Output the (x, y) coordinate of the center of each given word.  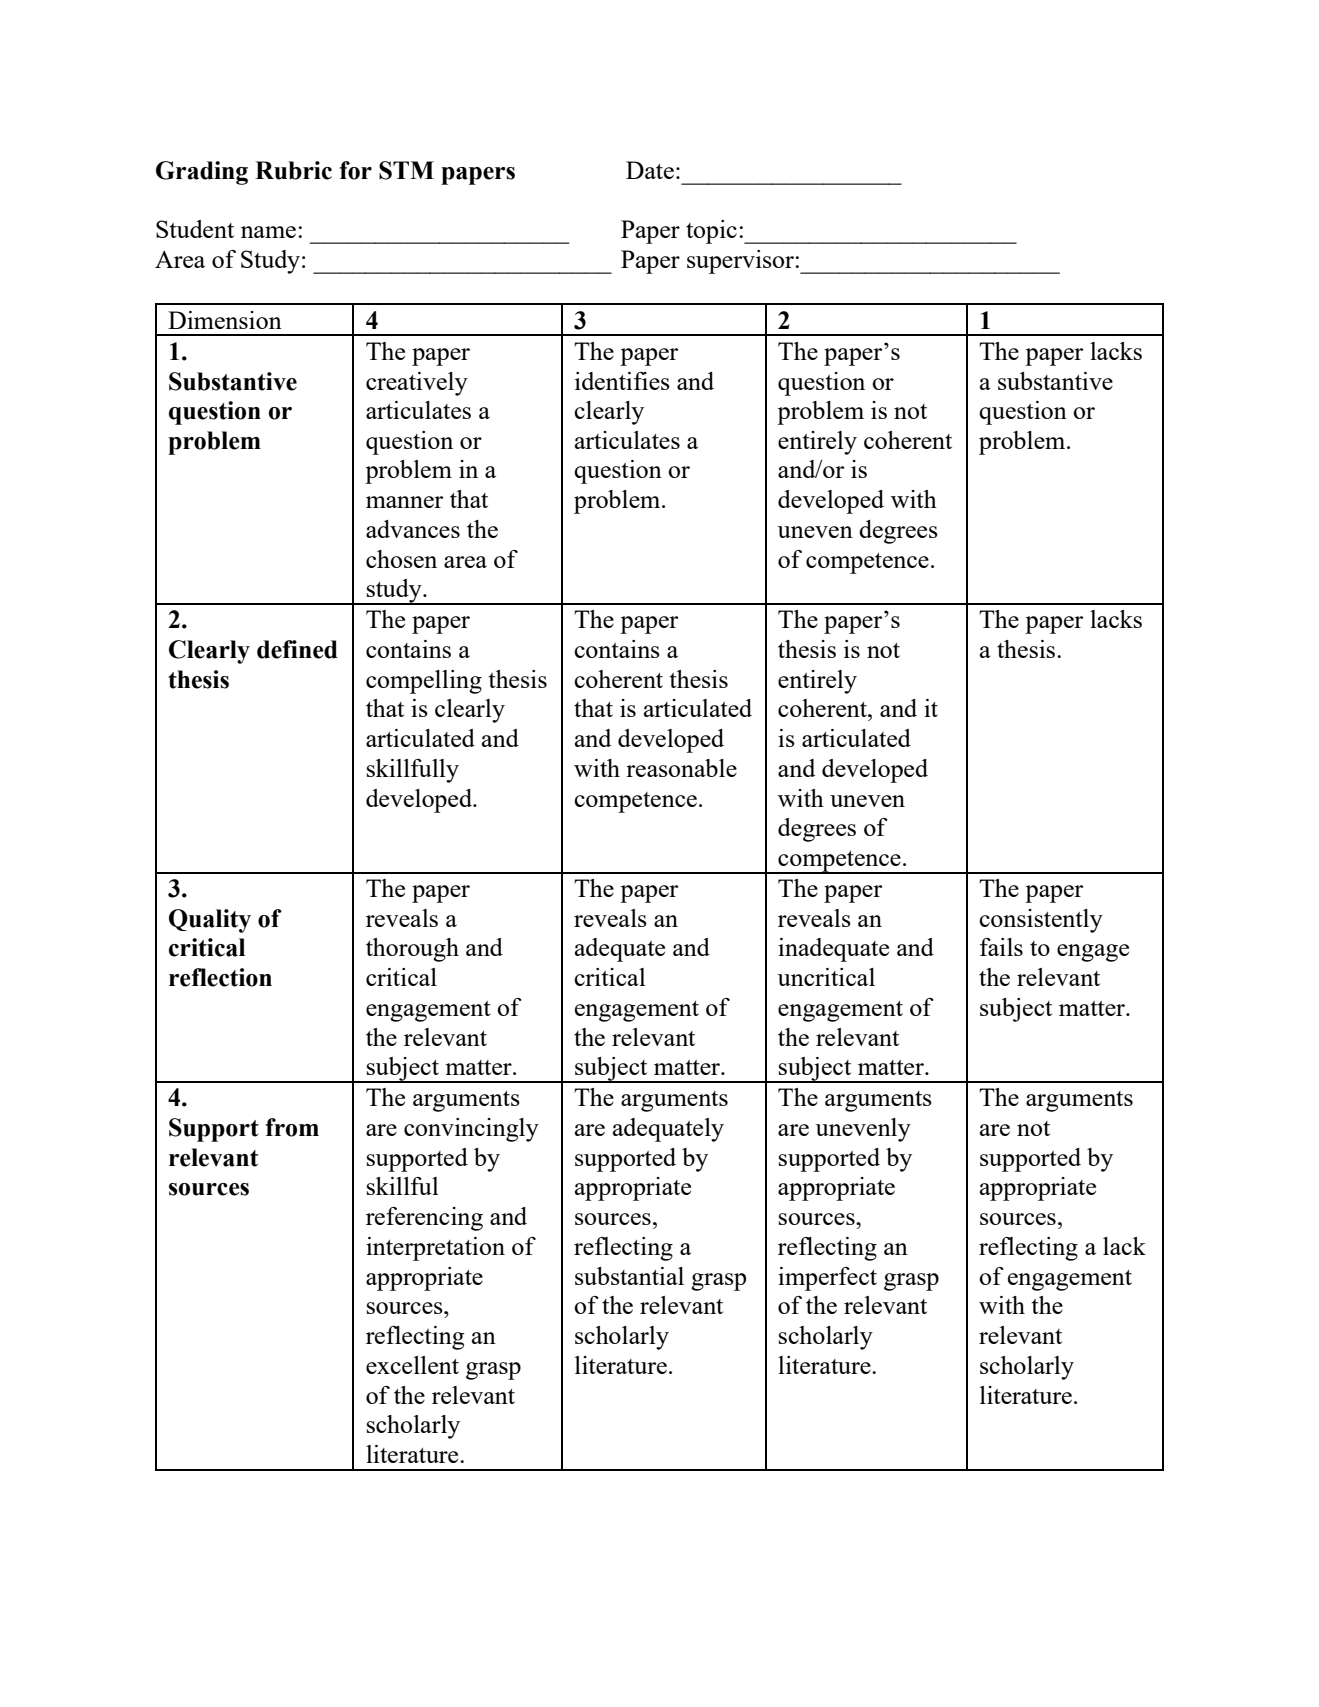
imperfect (827, 1279)
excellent (412, 1365)
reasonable (681, 768)
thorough (412, 950)
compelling (424, 682)
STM (406, 170)
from (292, 1127)
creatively (417, 384)
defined (297, 649)
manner (404, 502)
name (268, 232)
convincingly (471, 1130)
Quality (210, 921)
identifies (622, 381)
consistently (1041, 921)
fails (1001, 947)
